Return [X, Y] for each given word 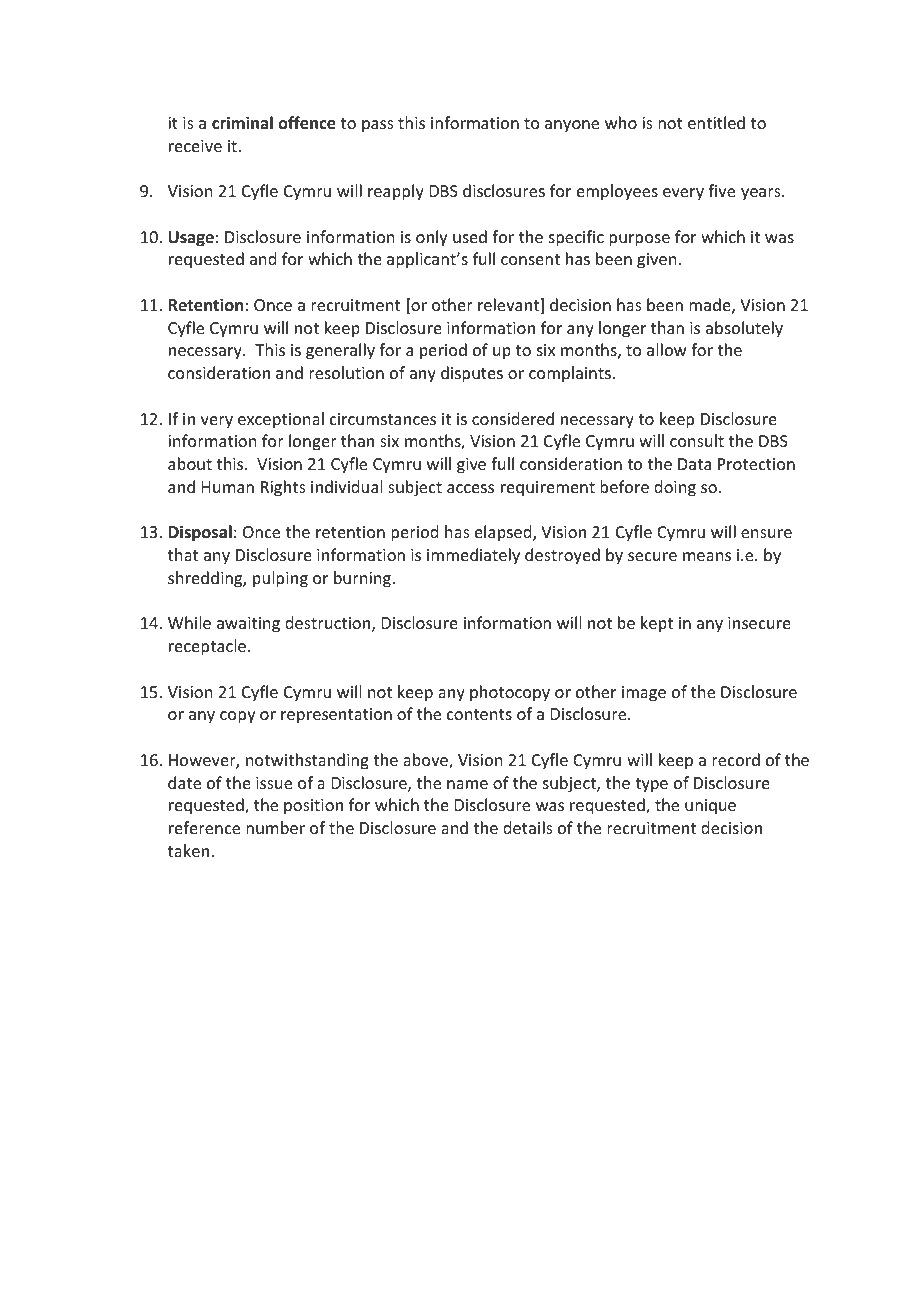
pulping [280, 579]
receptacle [209, 647]
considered [513, 418]
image [644, 694]
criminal [242, 122]
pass [378, 126]
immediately [473, 556]
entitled [716, 122]
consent [530, 259]
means [707, 556]
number [275, 827]
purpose [639, 240]
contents [479, 714]
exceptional [281, 420]
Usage [191, 239]
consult [697, 440]
